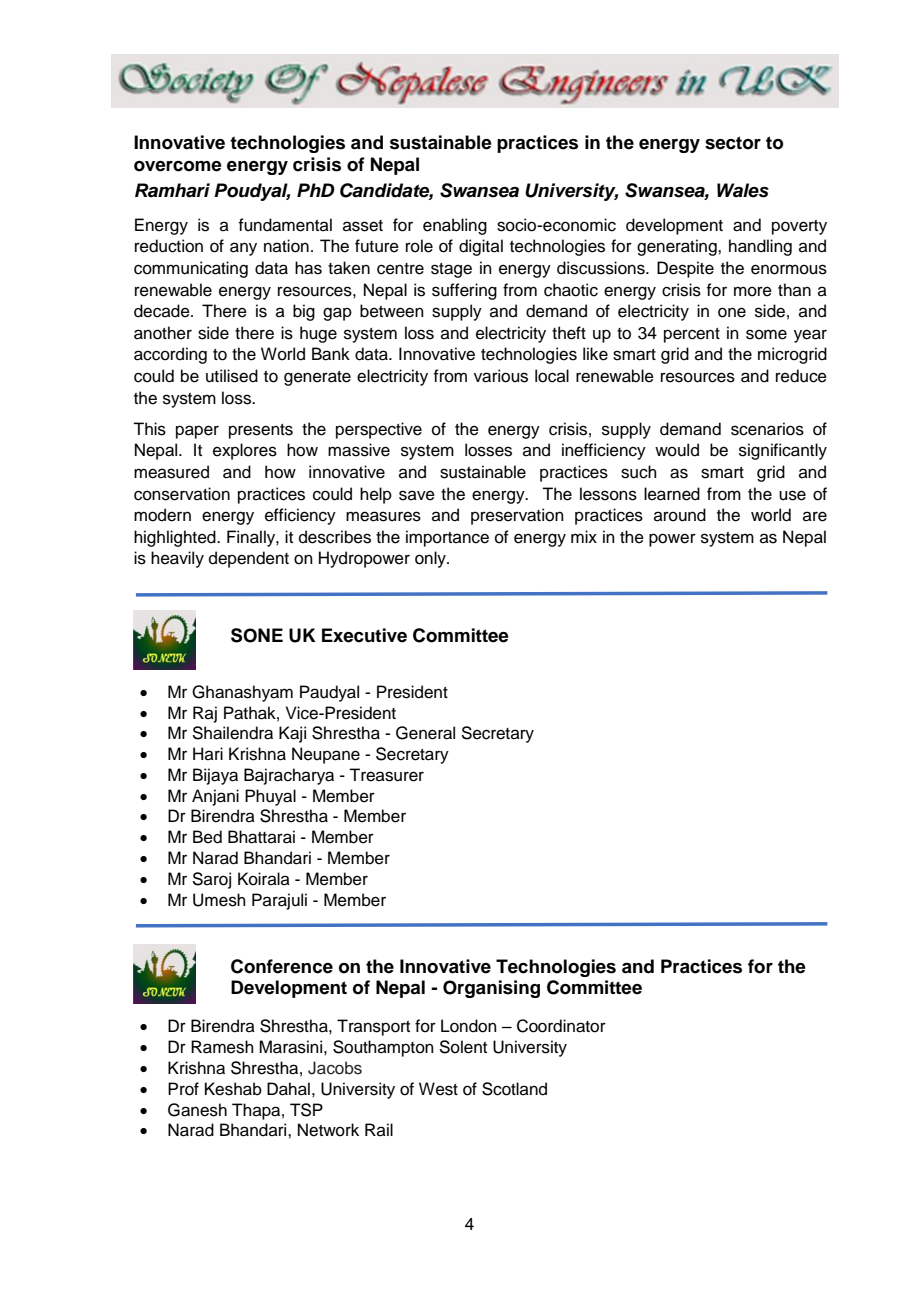  Describe the element at coordinates (207, 837) in the page. I see `Bed` at that location.
